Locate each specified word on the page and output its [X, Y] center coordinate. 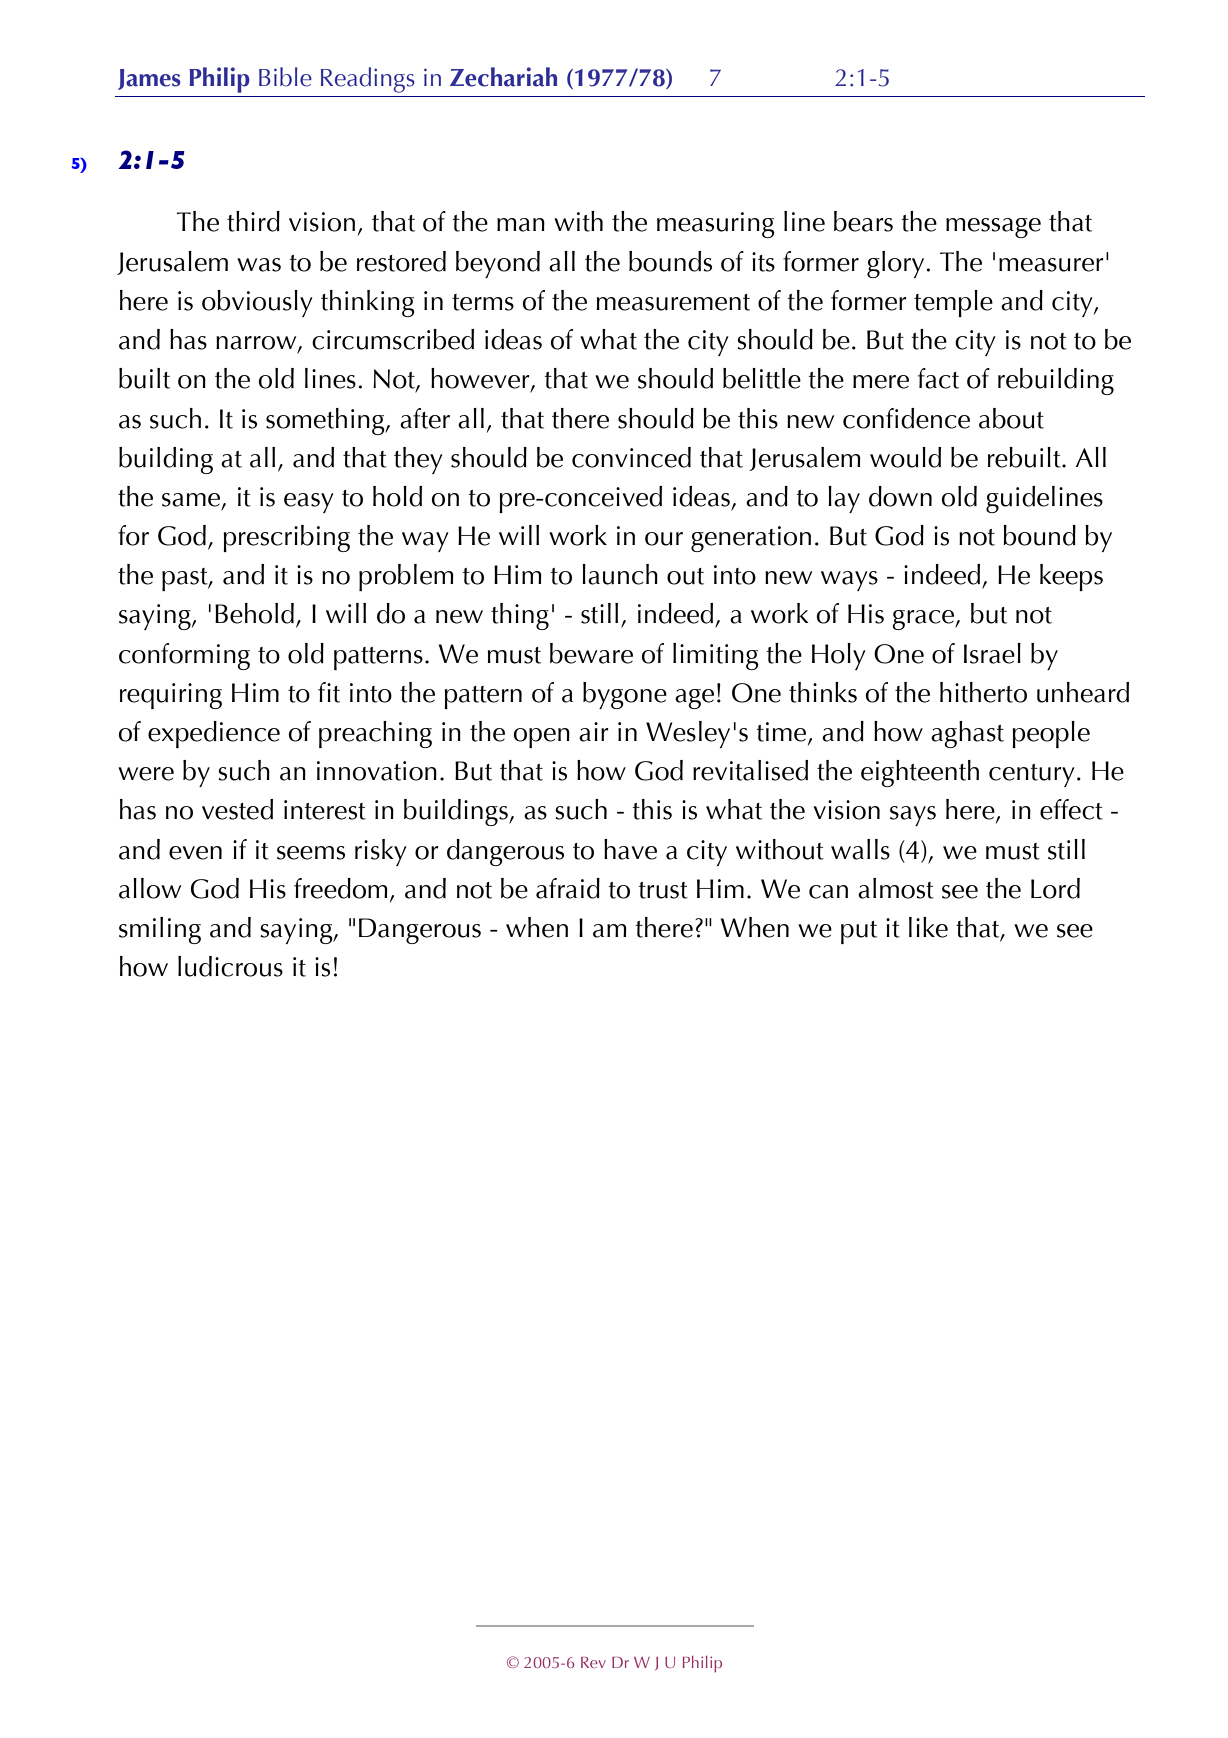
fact [938, 378]
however [481, 379]
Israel [992, 653]
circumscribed [393, 339]
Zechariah [503, 77]
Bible [285, 77]
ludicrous [230, 966]
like [928, 927]
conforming [184, 656]
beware [591, 653]
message [993, 228]
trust [663, 890]
